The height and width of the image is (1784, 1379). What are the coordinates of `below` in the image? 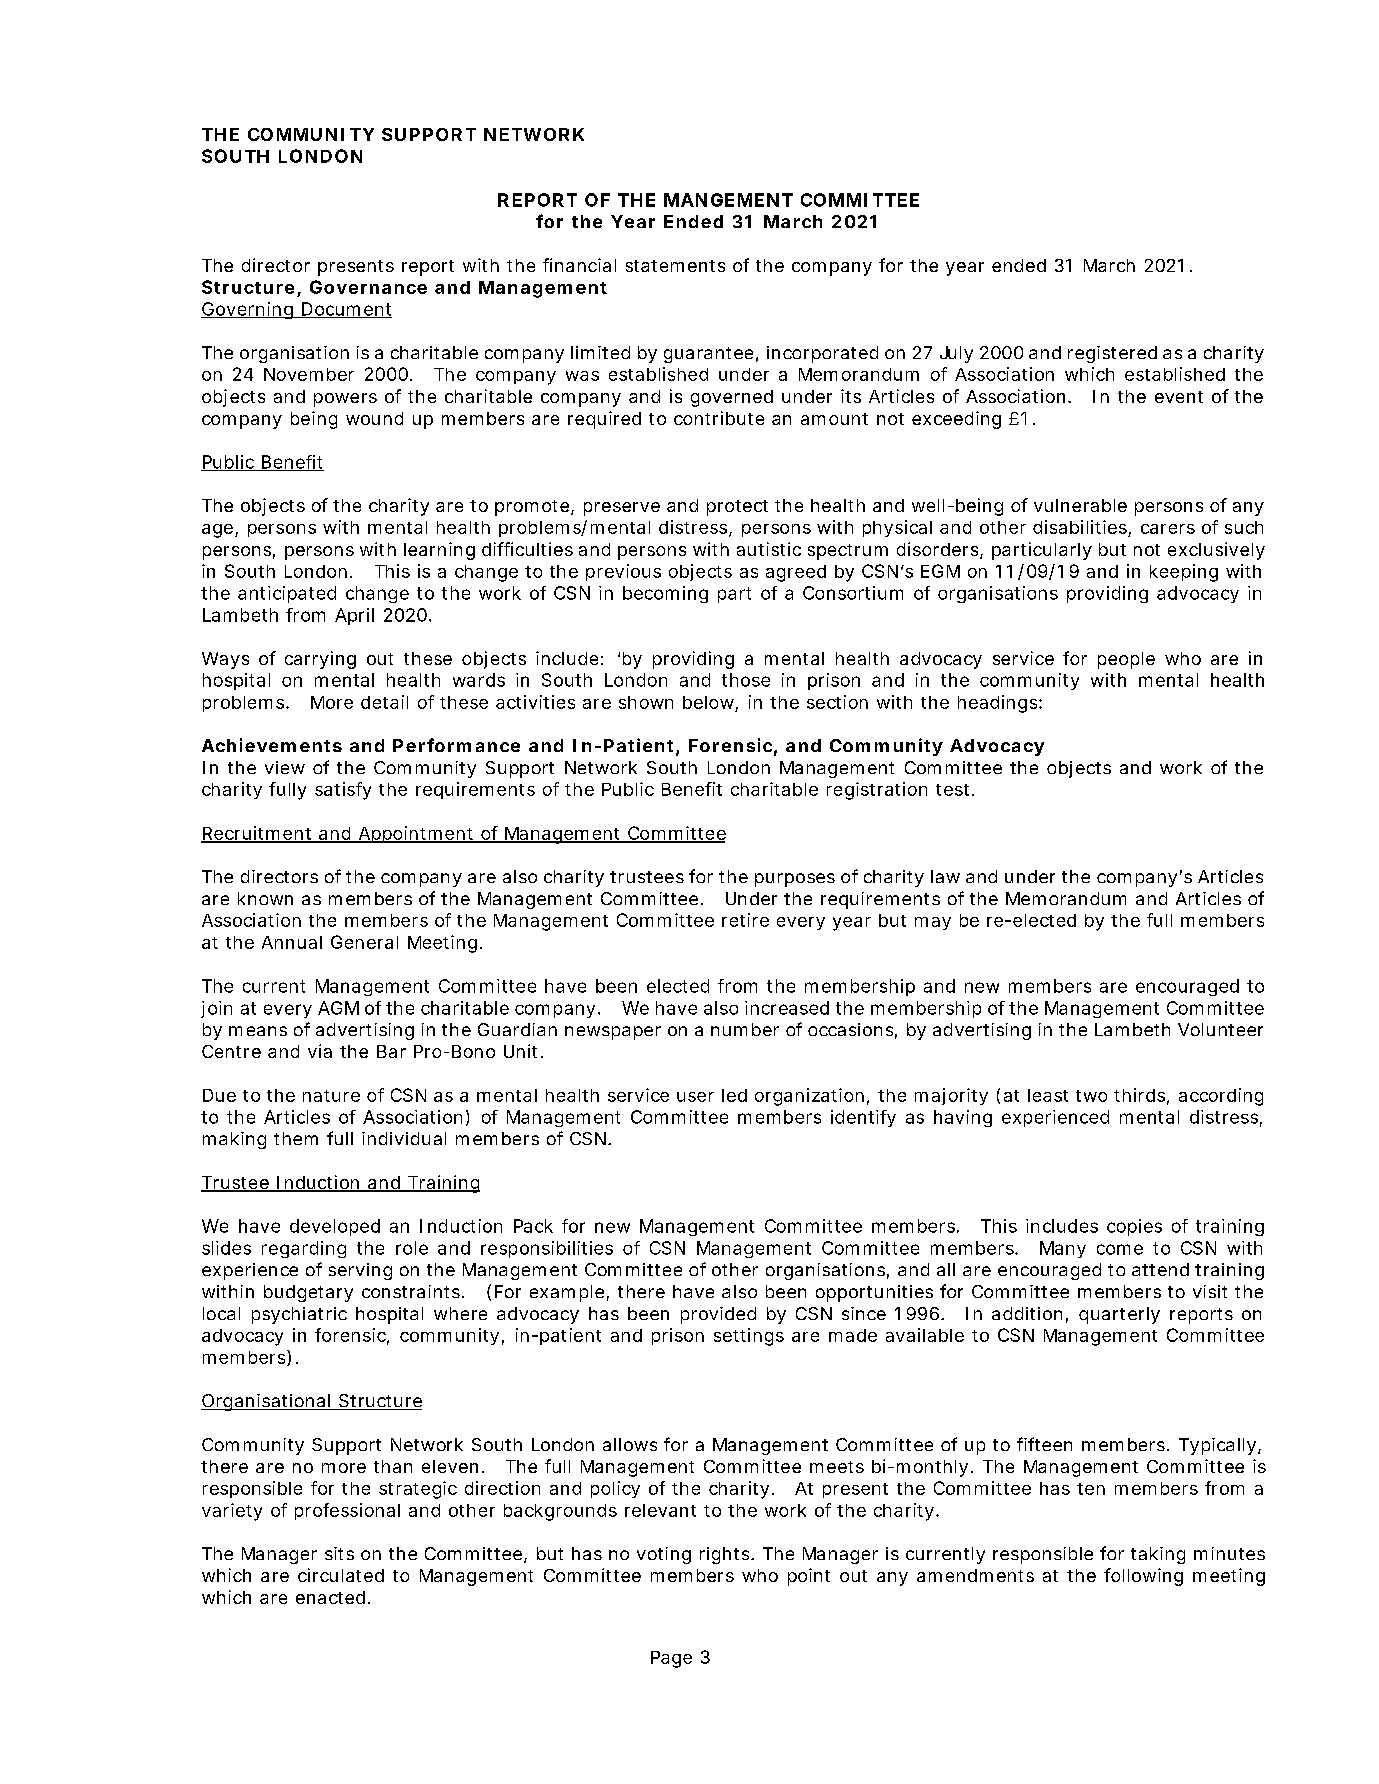 It's located at (710, 703).
